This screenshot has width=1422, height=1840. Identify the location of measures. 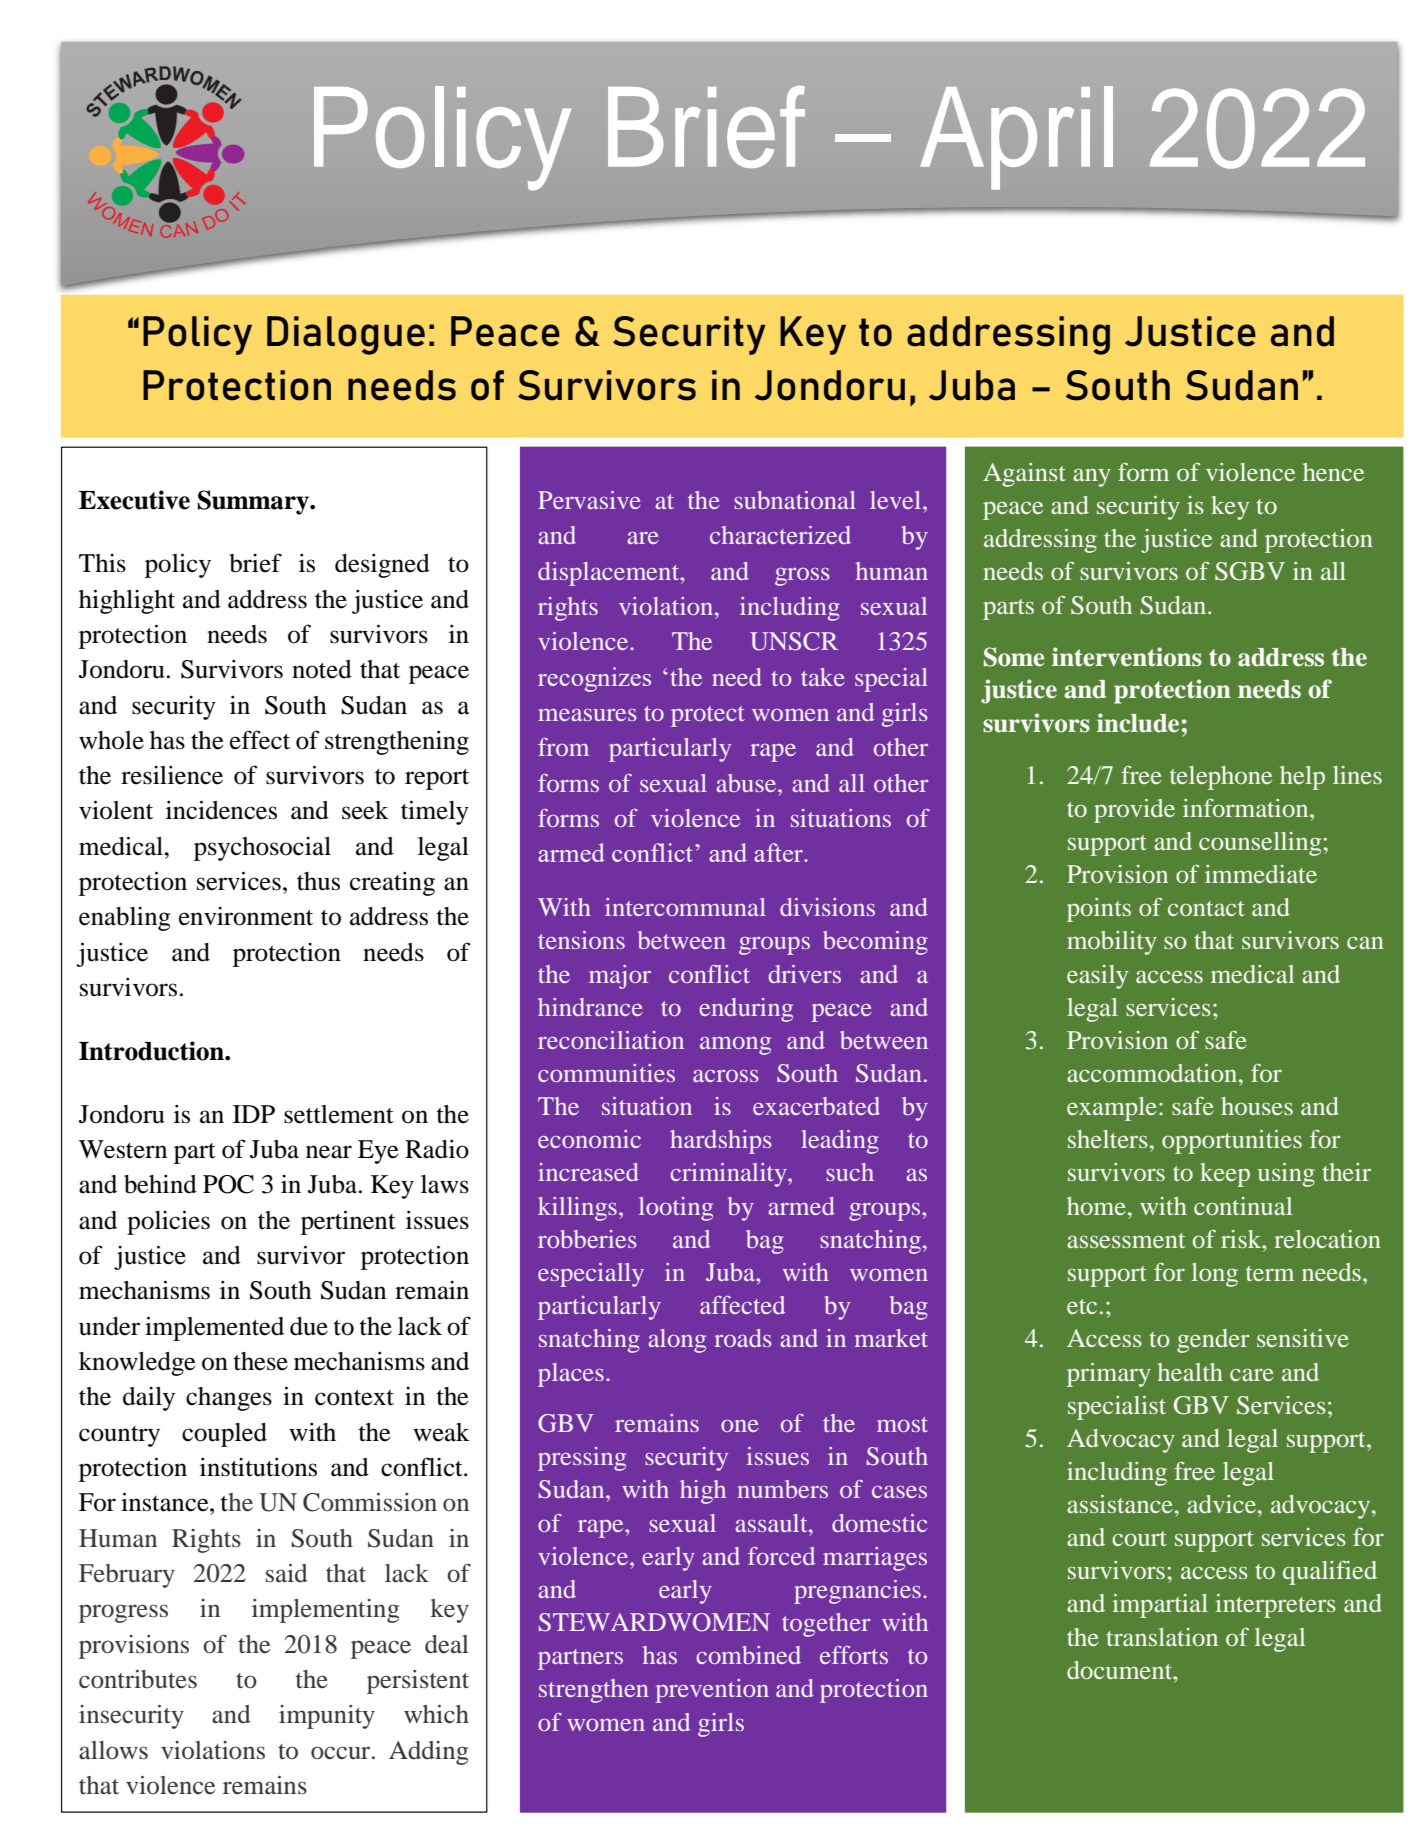
(587, 715).
